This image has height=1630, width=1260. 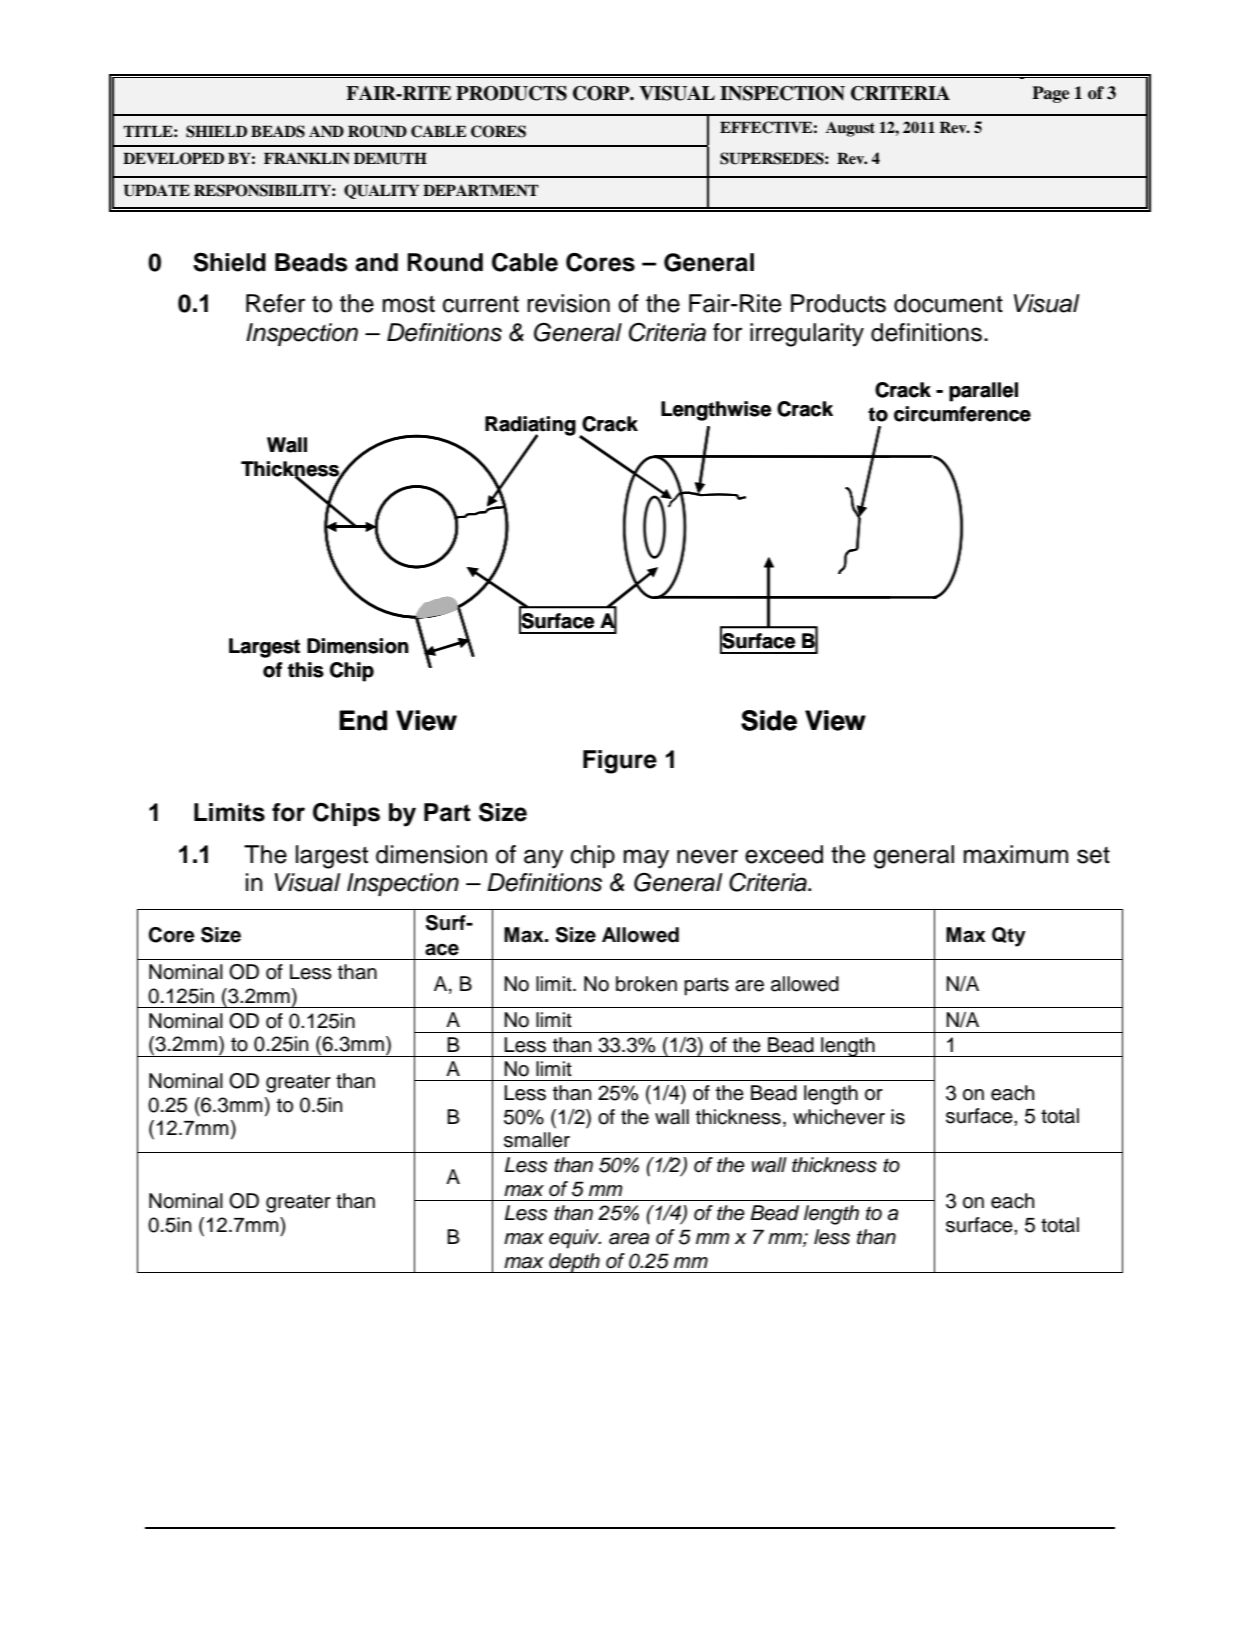 I want to click on smaller, so click(x=537, y=1140).
